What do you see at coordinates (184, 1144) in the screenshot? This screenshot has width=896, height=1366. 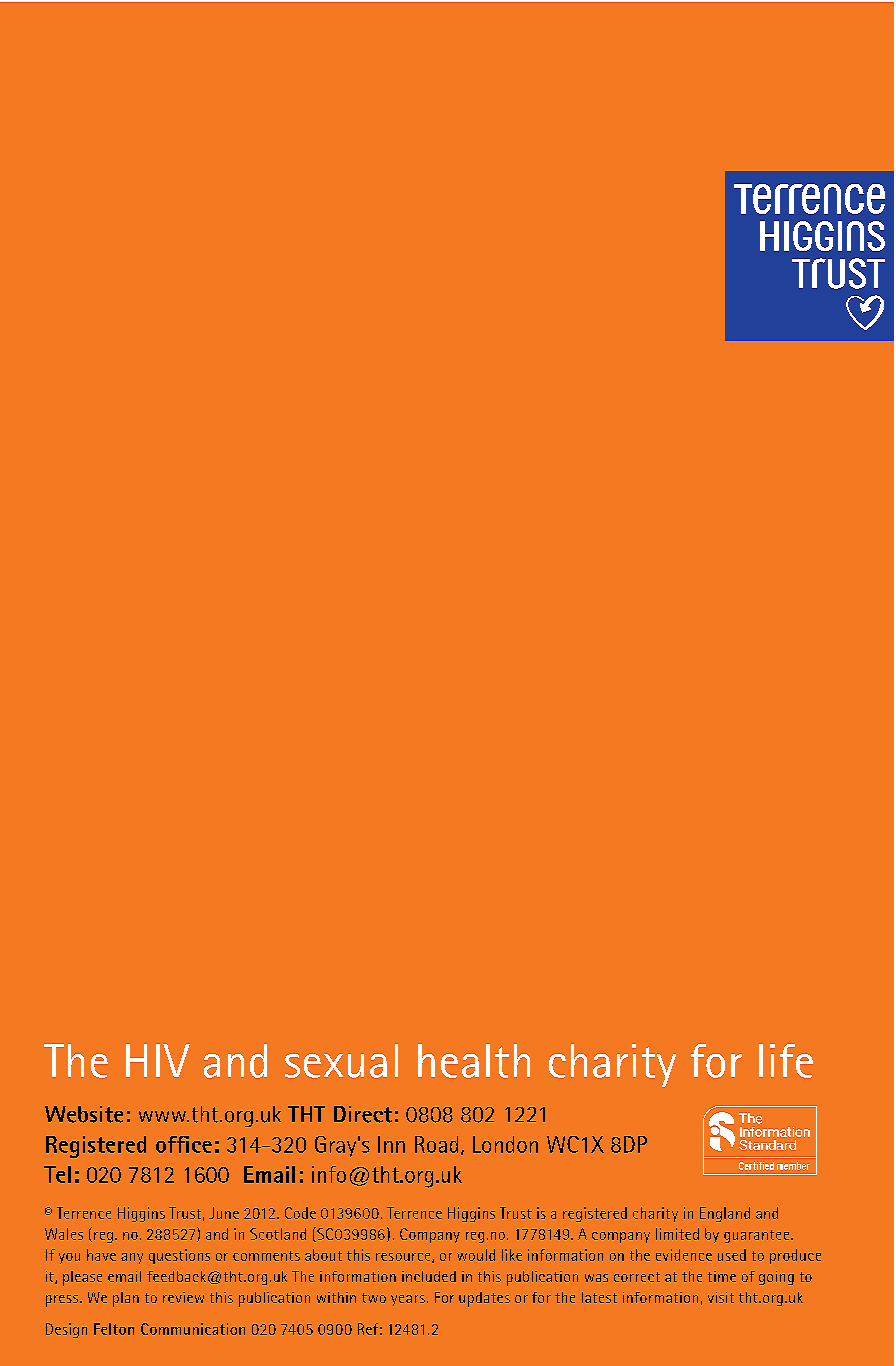 I see `office` at bounding box center [184, 1144].
